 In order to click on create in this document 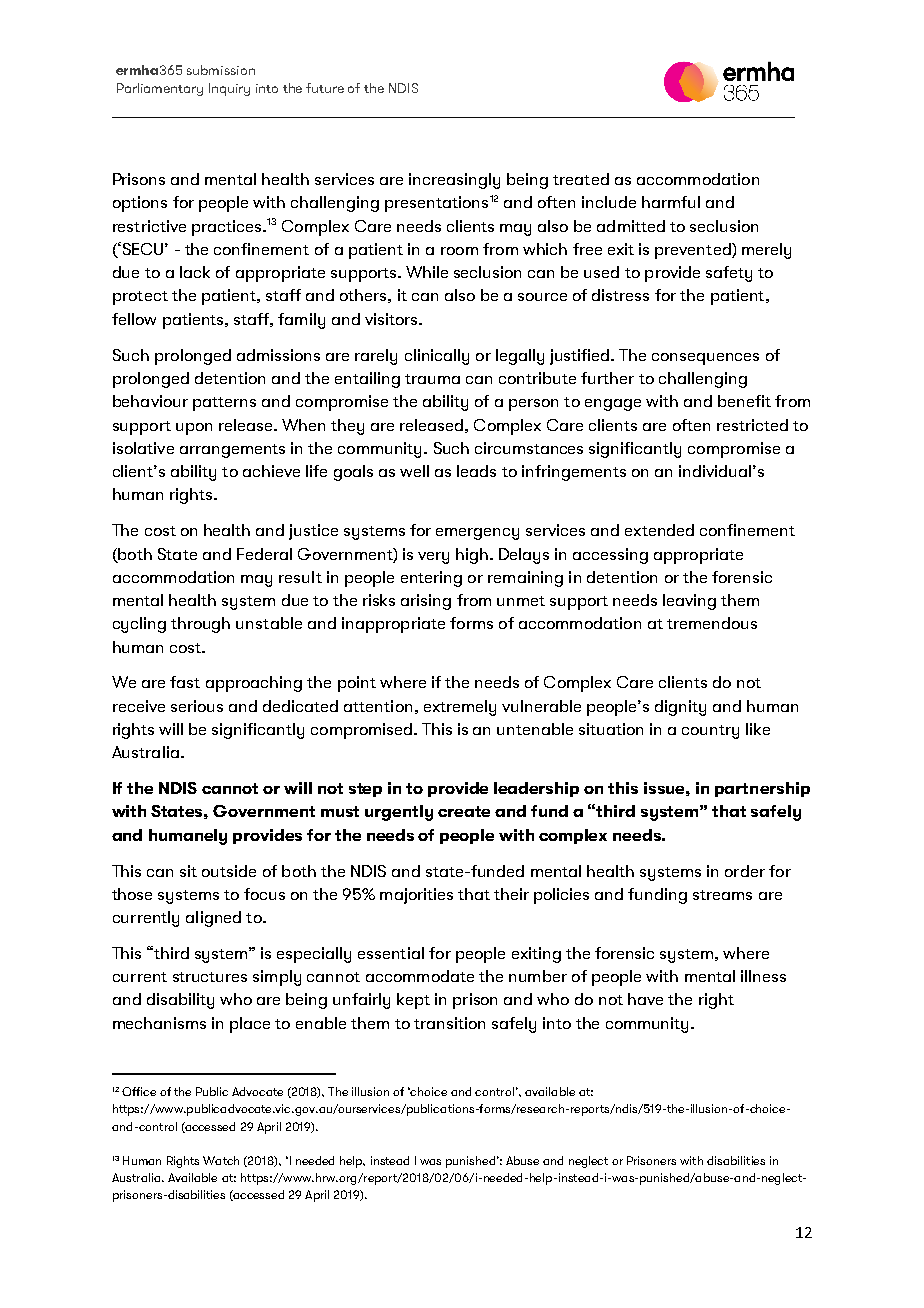, I will do `click(464, 811)`.
